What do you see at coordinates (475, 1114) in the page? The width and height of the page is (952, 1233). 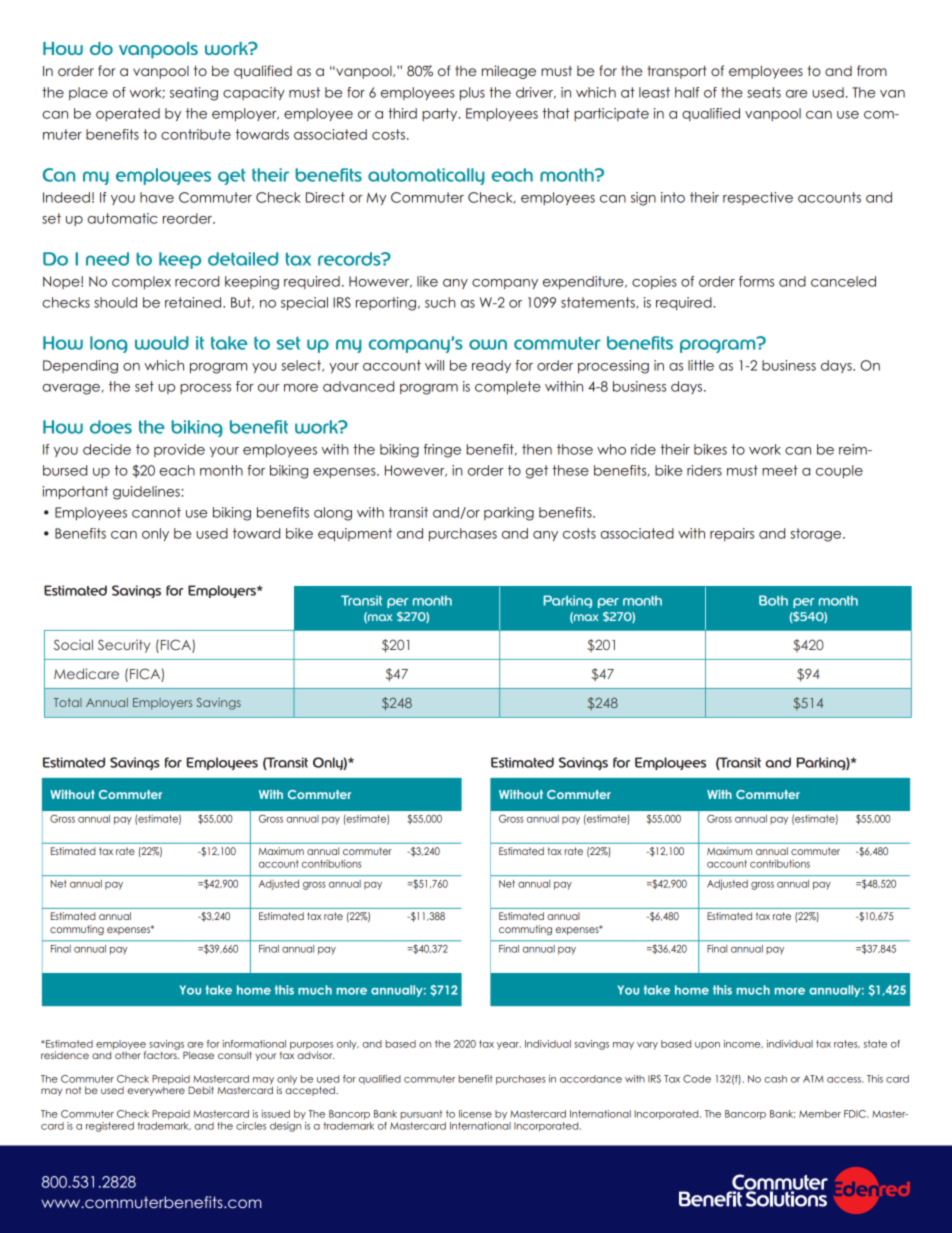 I see `license` at bounding box center [475, 1114].
